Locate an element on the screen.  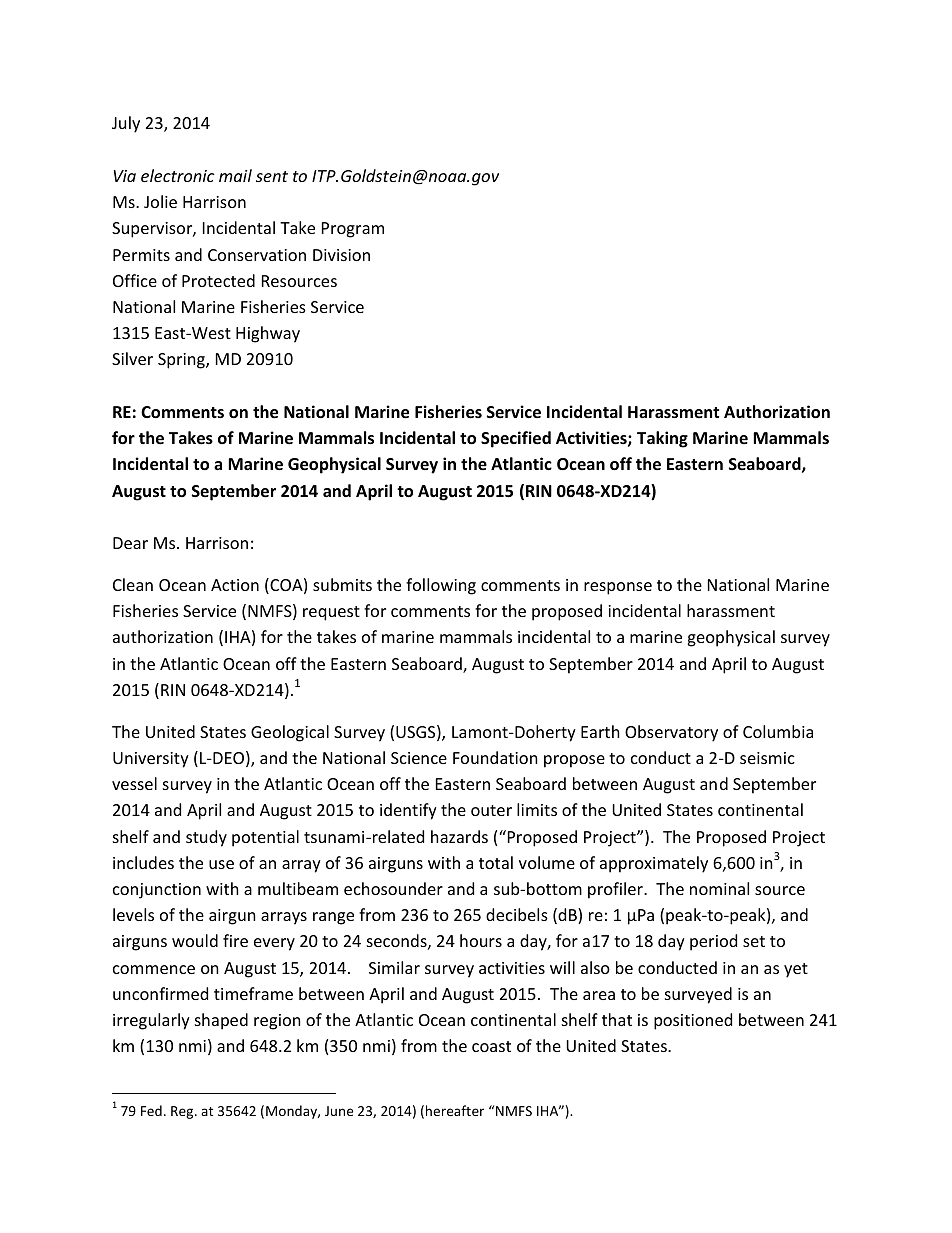
Fed is located at coordinates (151, 1110).
